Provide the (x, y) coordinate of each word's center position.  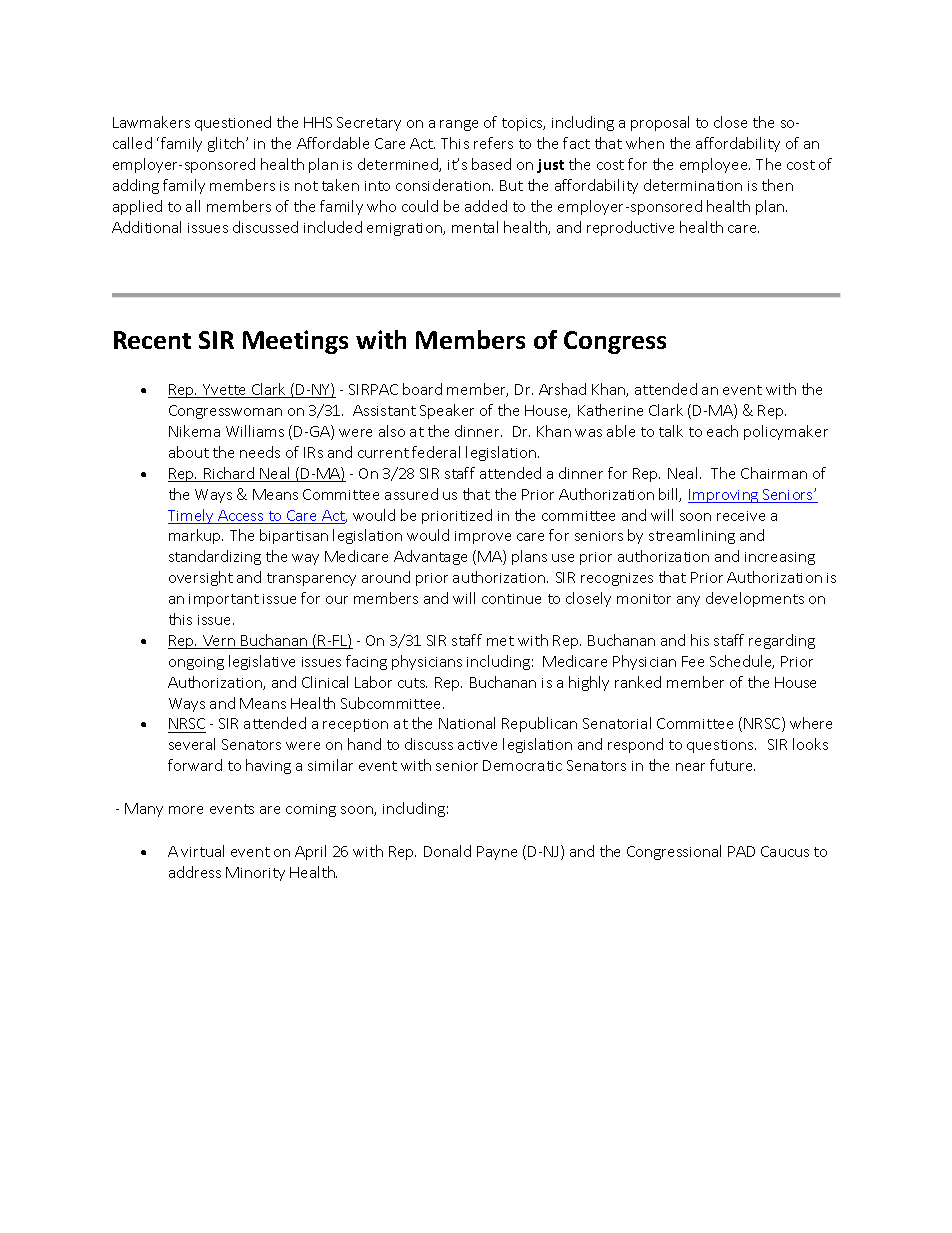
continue (511, 599)
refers (493, 143)
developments (755, 599)
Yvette (225, 391)
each (722, 431)
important (224, 600)
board (422, 389)
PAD (741, 851)
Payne (497, 853)
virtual (202, 851)
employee (715, 165)
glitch (226, 144)
